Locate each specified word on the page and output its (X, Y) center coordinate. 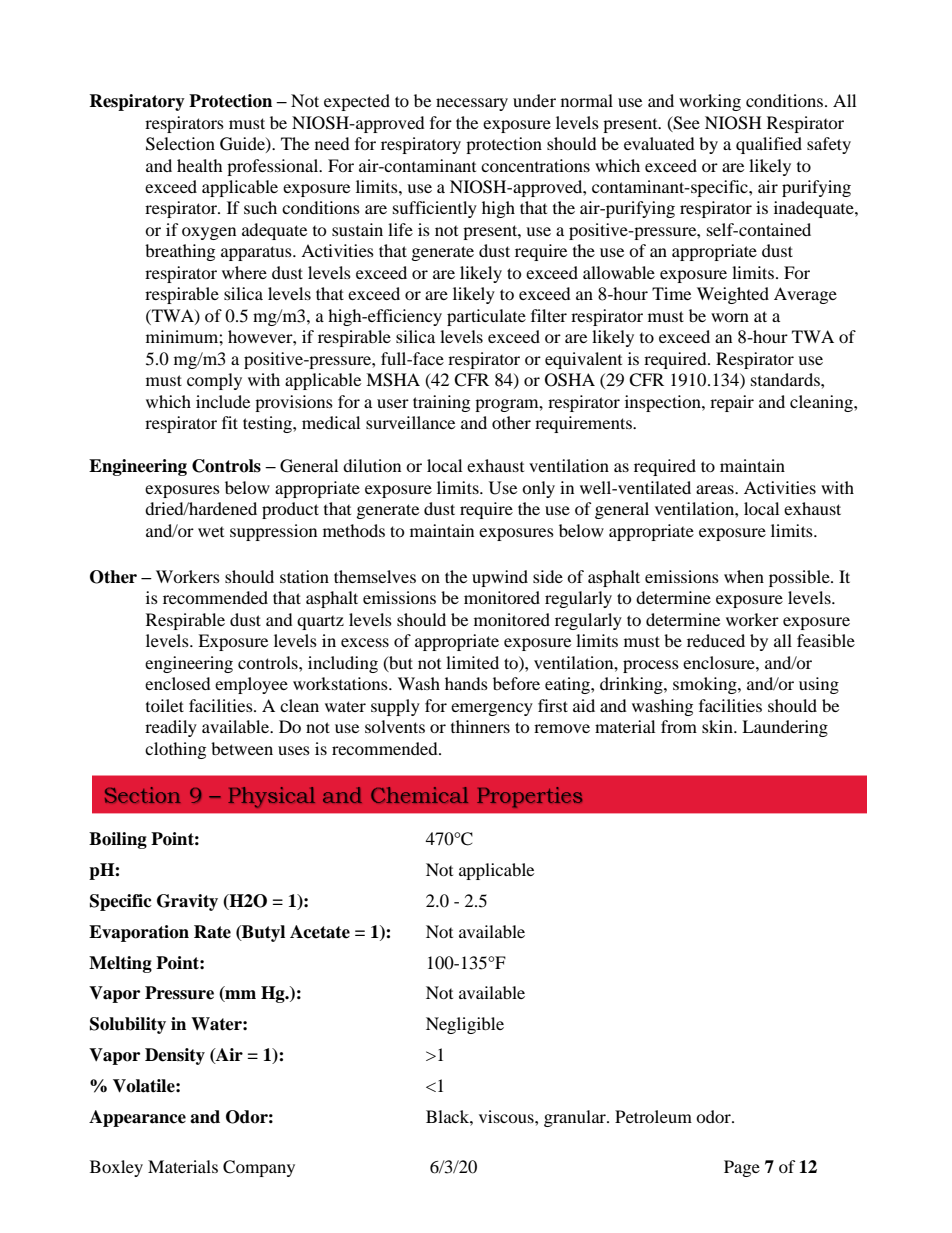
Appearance (137, 1118)
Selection (180, 144)
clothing (175, 750)
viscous (507, 1116)
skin (718, 726)
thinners (480, 726)
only (538, 489)
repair (732, 403)
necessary (472, 104)
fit (230, 422)
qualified (769, 145)
